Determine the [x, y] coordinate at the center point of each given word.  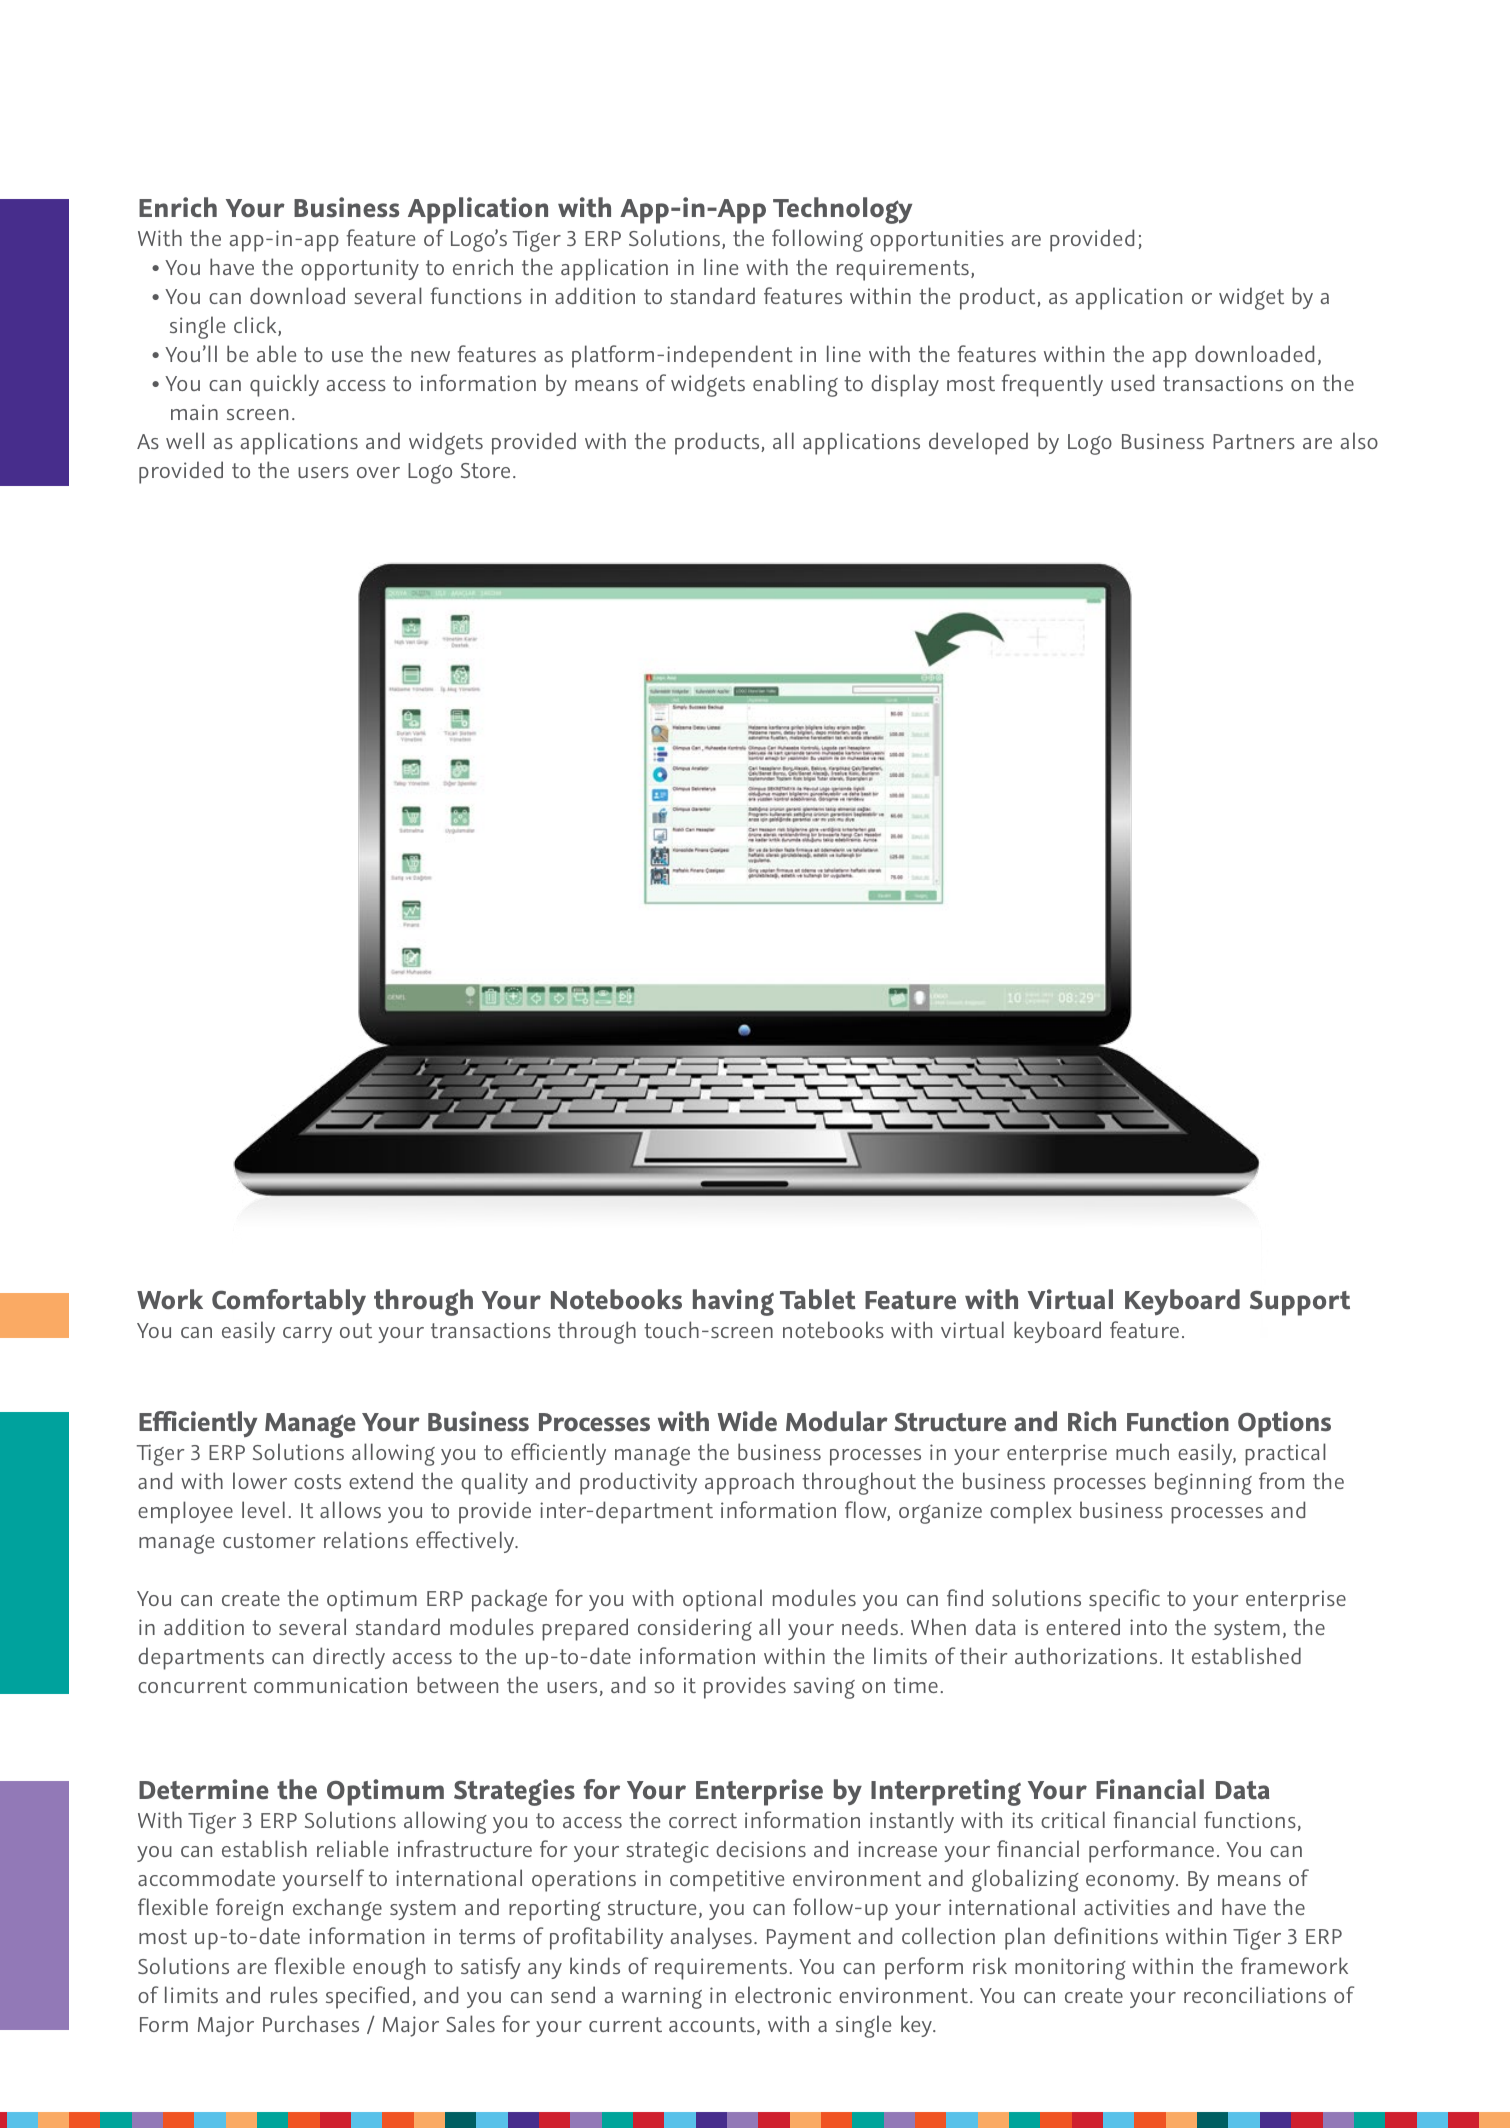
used [1132, 382]
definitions [1106, 1935]
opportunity [360, 270]
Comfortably [289, 1302]
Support [1300, 1303]
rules [294, 1994]
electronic [783, 1994]
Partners [1254, 441]
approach [749, 1483]
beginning [1203, 1483]
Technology [842, 210]
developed [978, 443]
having [733, 1302]
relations [366, 1539]
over [378, 472]
